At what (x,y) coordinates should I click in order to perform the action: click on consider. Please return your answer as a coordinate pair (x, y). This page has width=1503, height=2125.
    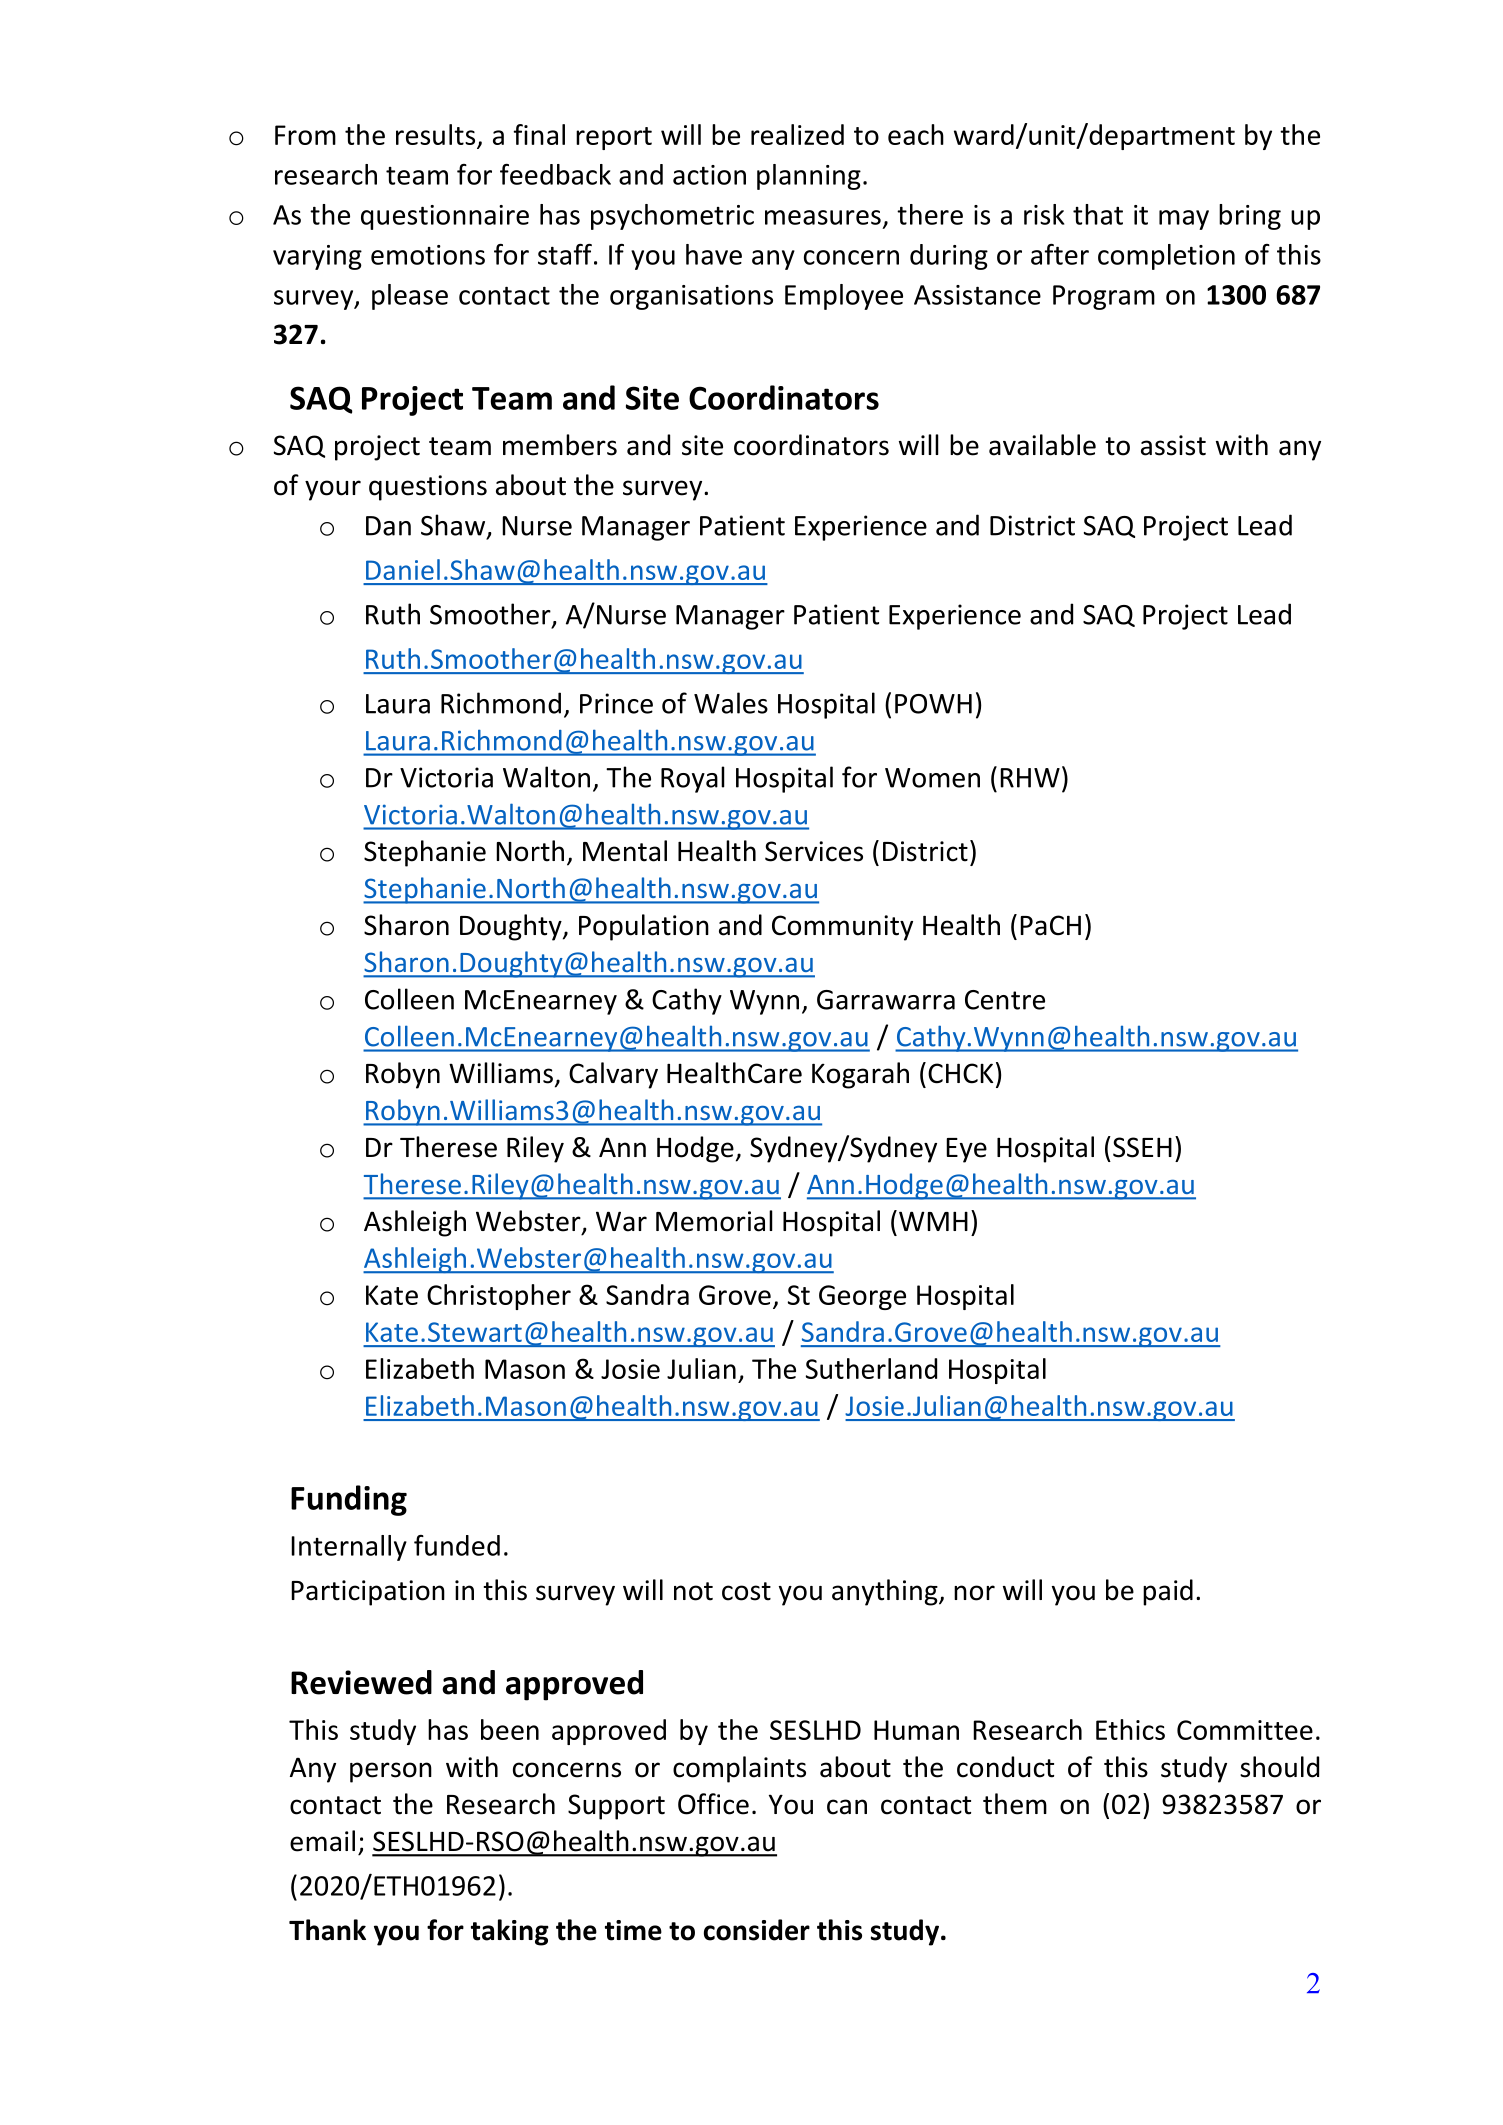
    Looking at the image, I should click on (757, 1930).
